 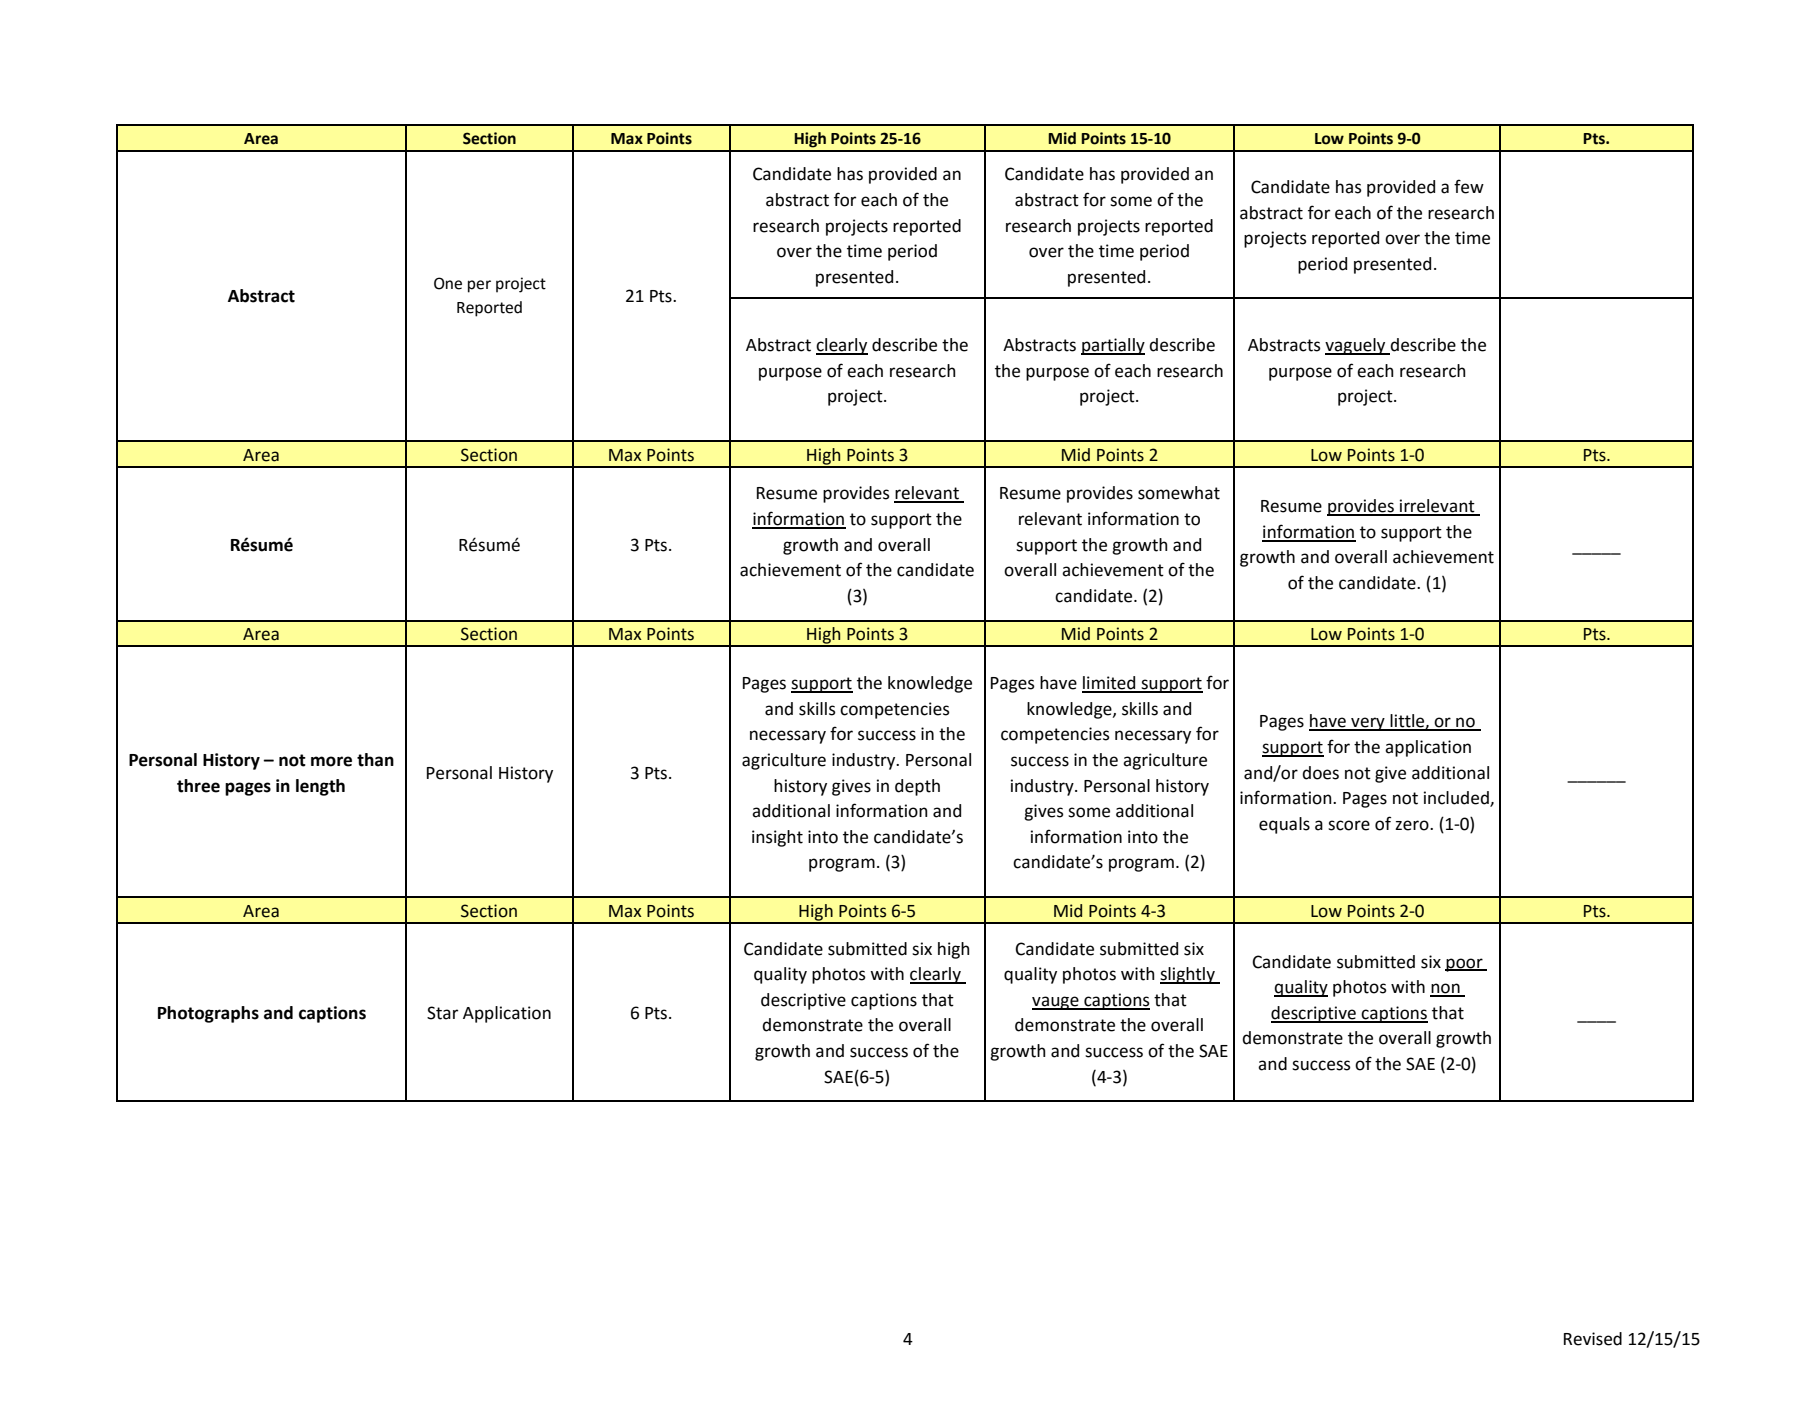 What do you see at coordinates (1469, 186) in the screenshot?
I see `few` at bounding box center [1469, 186].
